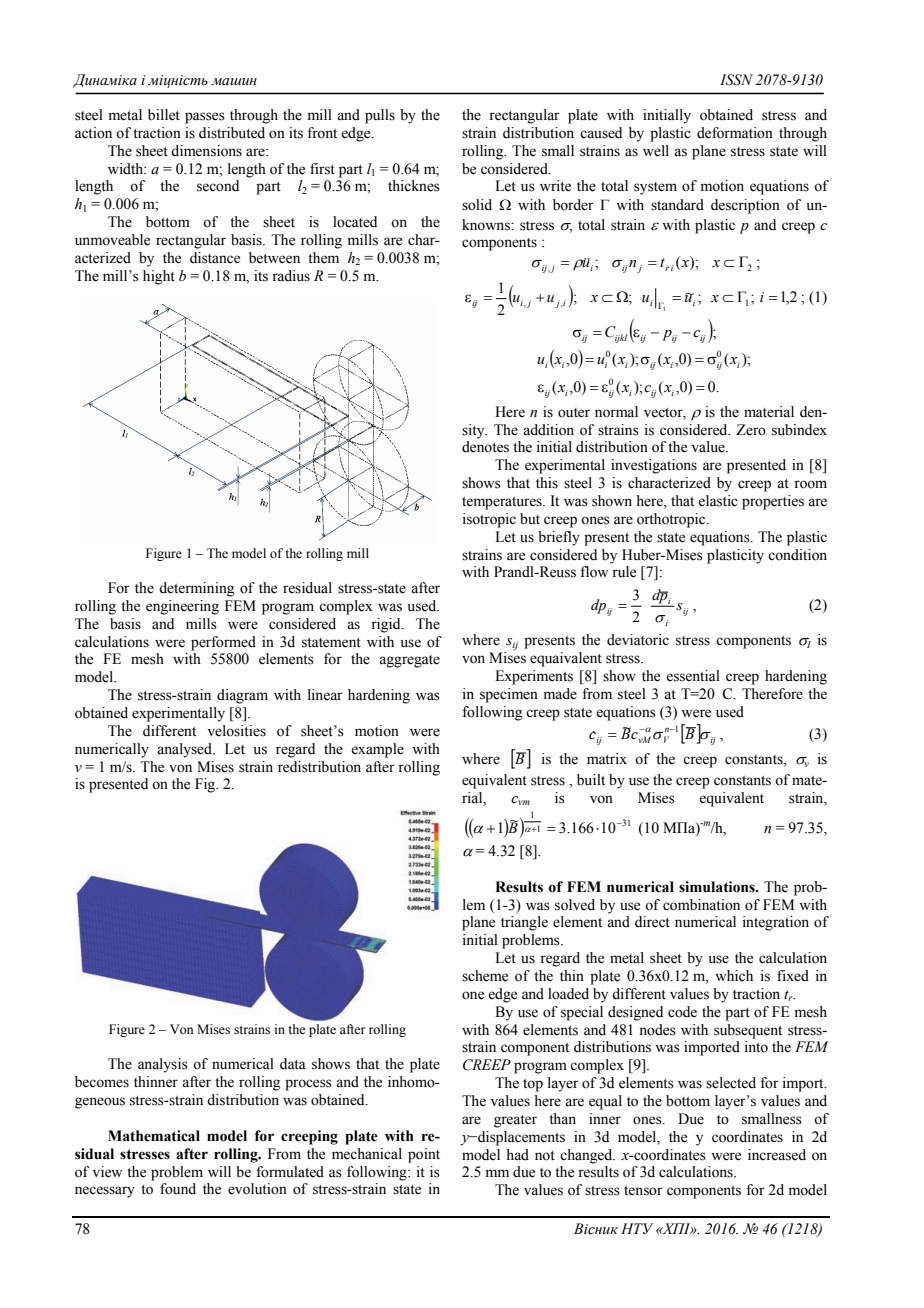 This screenshot has width=924, height=1308. I want to click on point, so click(424, 1155).
